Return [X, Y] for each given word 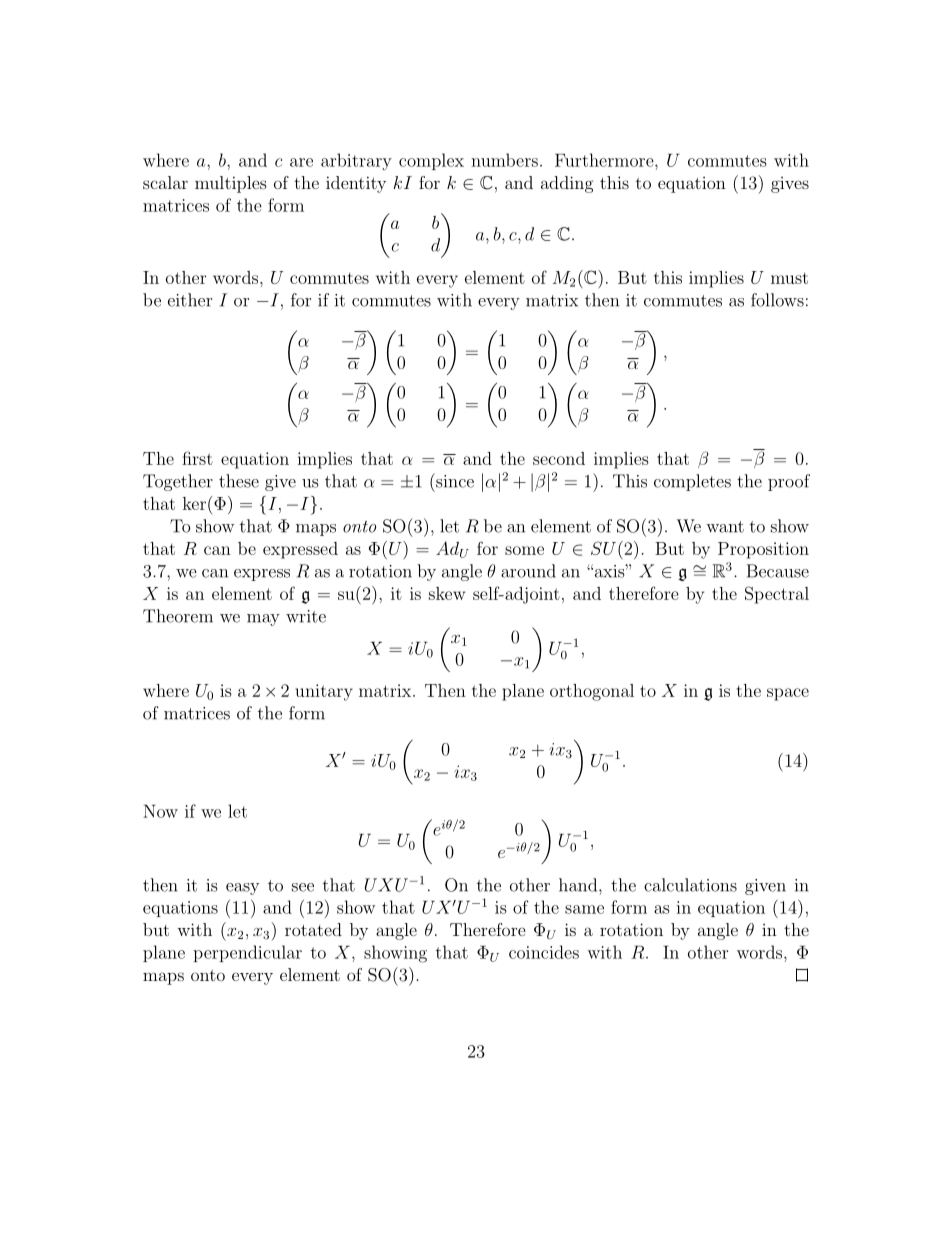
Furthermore [604, 160]
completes [692, 482]
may [263, 620]
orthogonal [592, 692]
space [788, 694]
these [239, 481]
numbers [504, 160]
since [454, 480]
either [190, 300]
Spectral [777, 595]
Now [160, 811]
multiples [231, 184]
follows [777, 300]
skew [447, 593]
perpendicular [247, 953]
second [559, 458]
